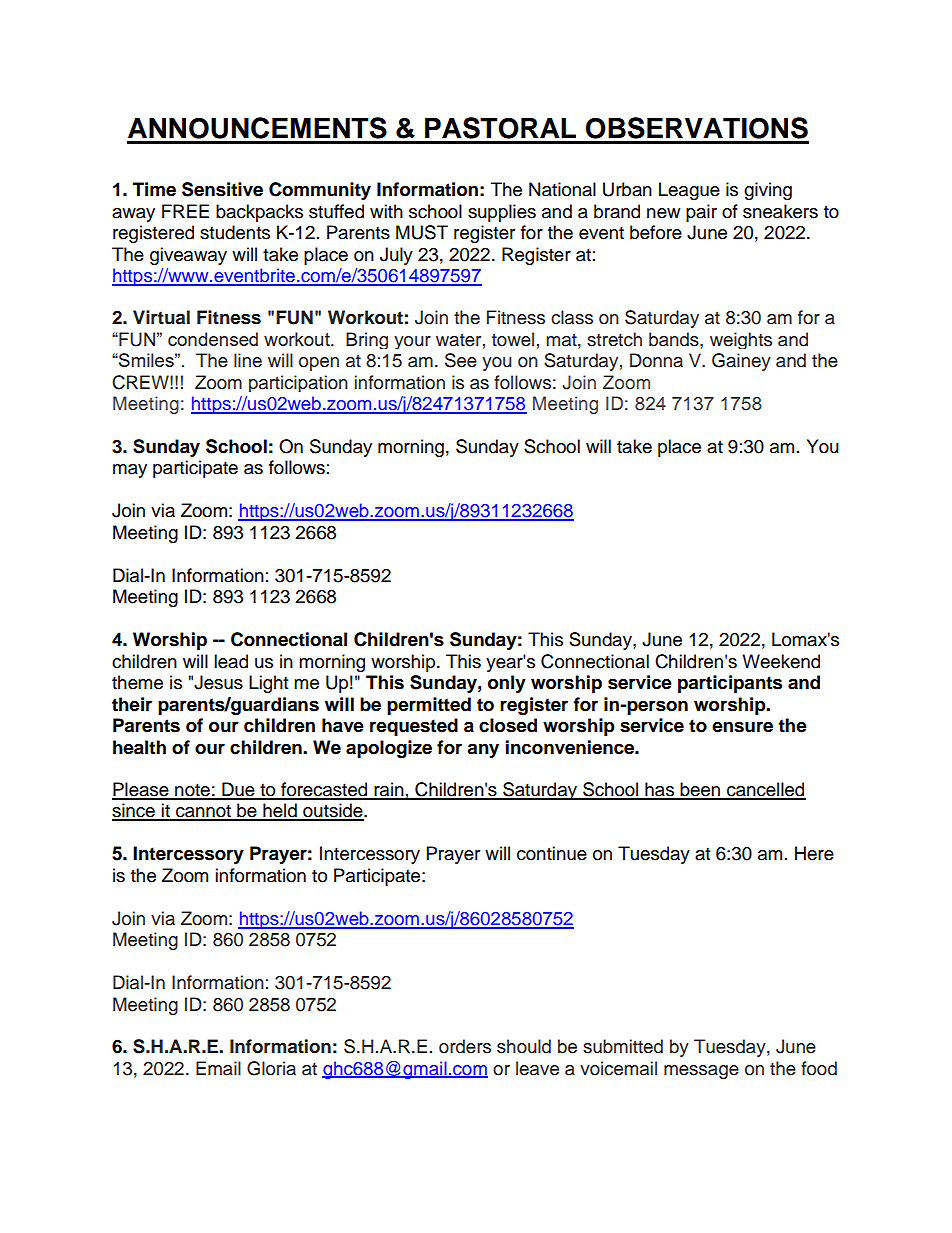  What do you see at coordinates (502, 213) in the screenshot?
I see `supplies` at bounding box center [502, 213].
